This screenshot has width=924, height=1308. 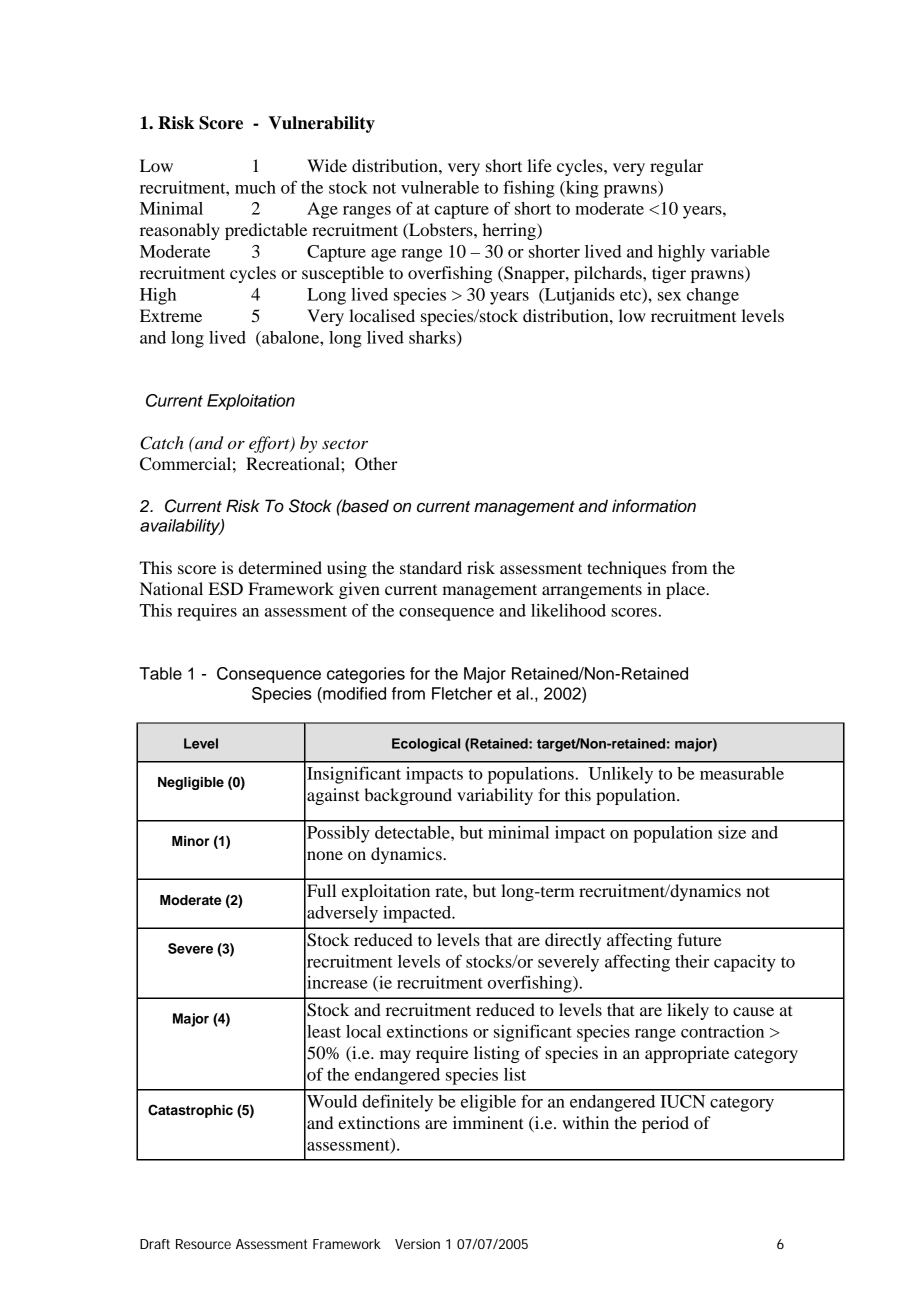 What do you see at coordinates (665, 1124) in the screenshot?
I see `period` at bounding box center [665, 1124].
